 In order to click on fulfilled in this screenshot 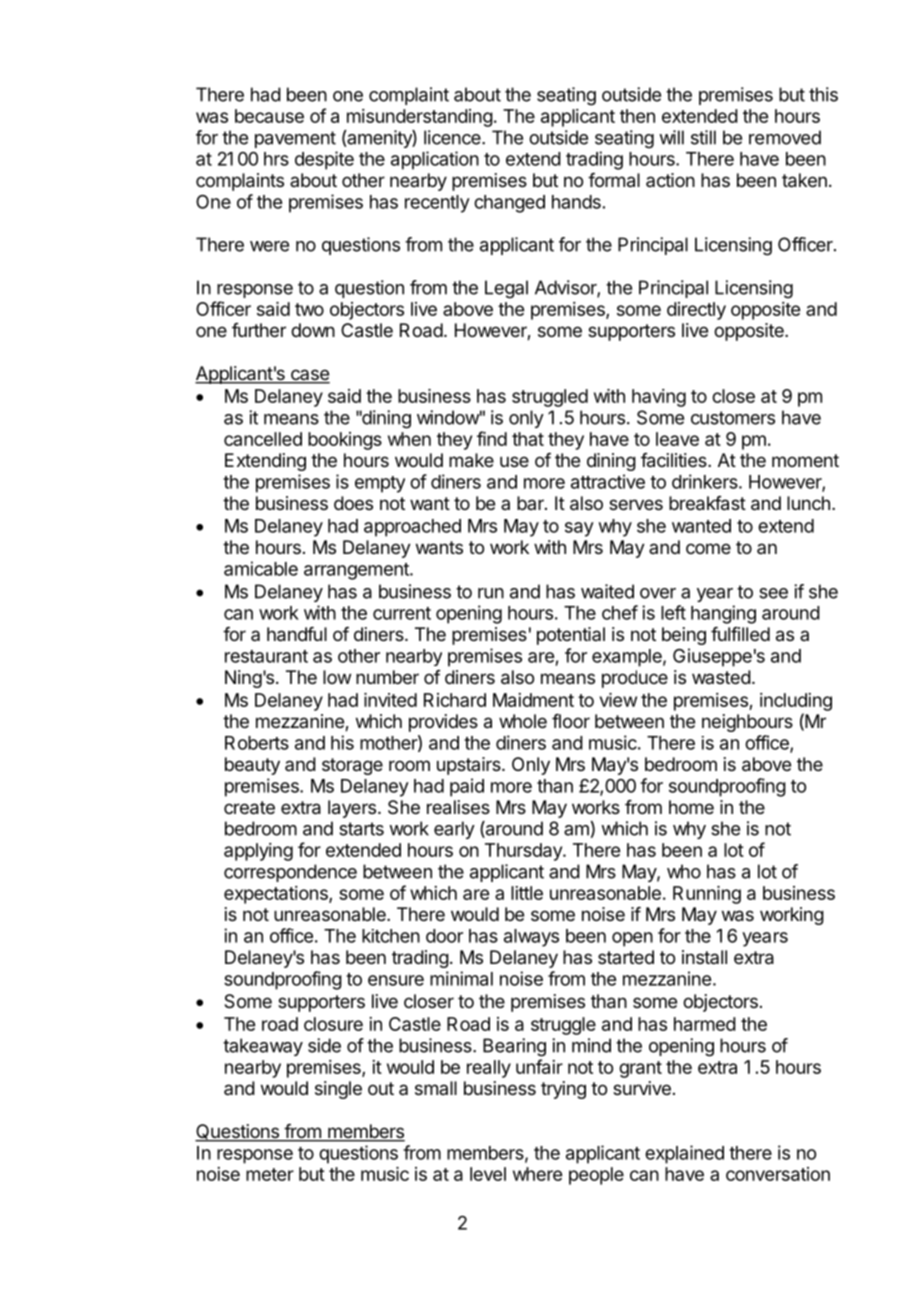, I will do `click(740, 634)`.
